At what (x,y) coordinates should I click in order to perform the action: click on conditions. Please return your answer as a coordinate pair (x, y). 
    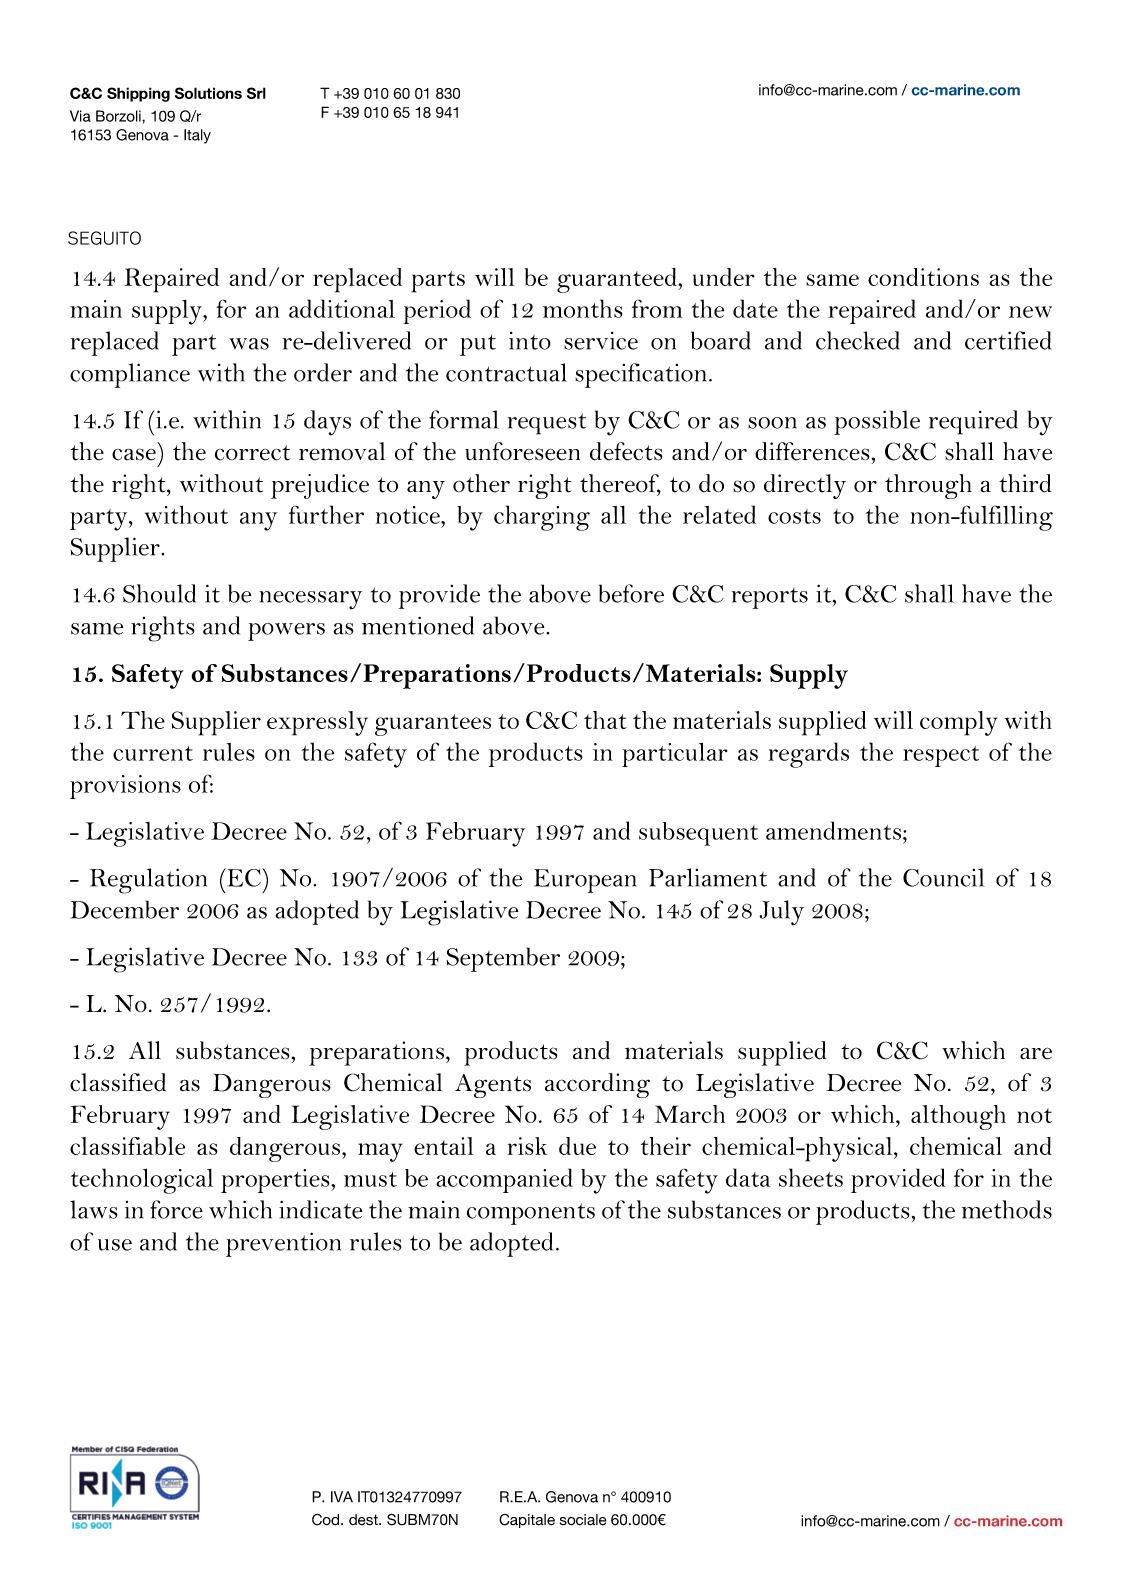
    Looking at the image, I should click on (923, 277).
